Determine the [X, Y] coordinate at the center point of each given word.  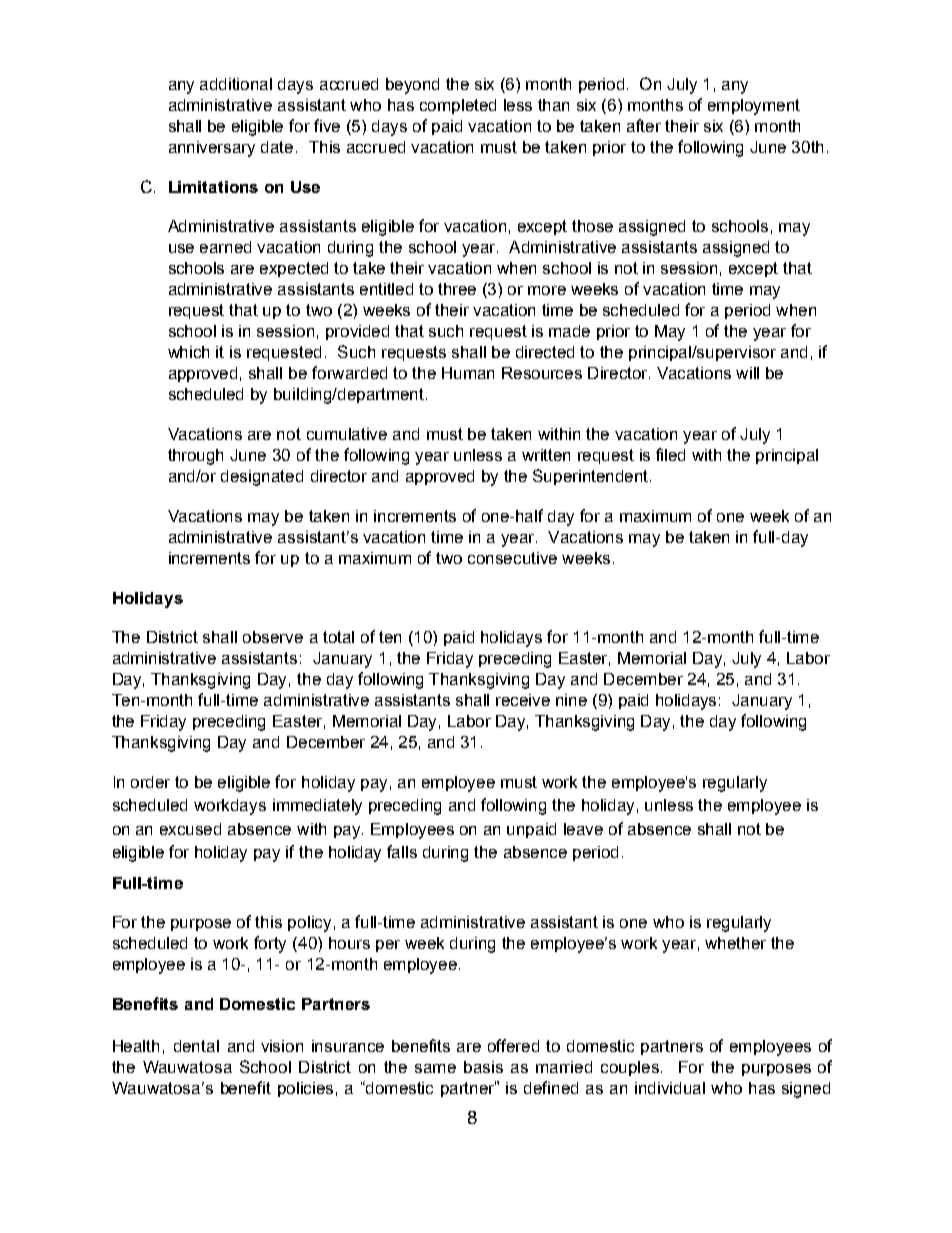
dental [196, 1046]
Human [468, 373]
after [644, 125]
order [150, 782]
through [195, 457]
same [435, 1068]
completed [458, 106]
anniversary [212, 149]
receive [523, 700]
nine [571, 700]
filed [670, 454]
